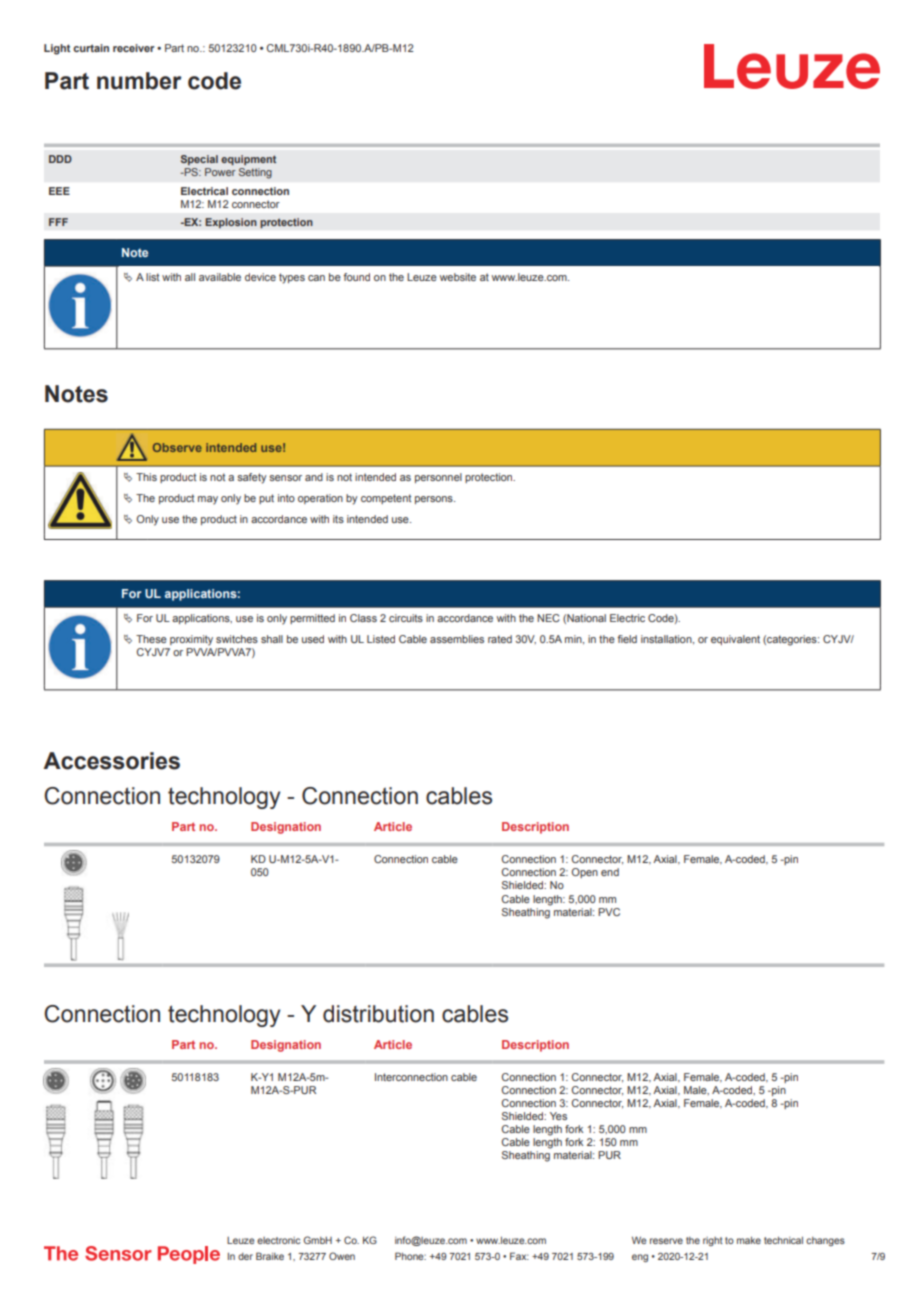 This screenshot has width=924, height=1308. What do you see at coordinates (519, 1256) in the screenshot?
I see `Fax` at bounding box center [519, 1256].
